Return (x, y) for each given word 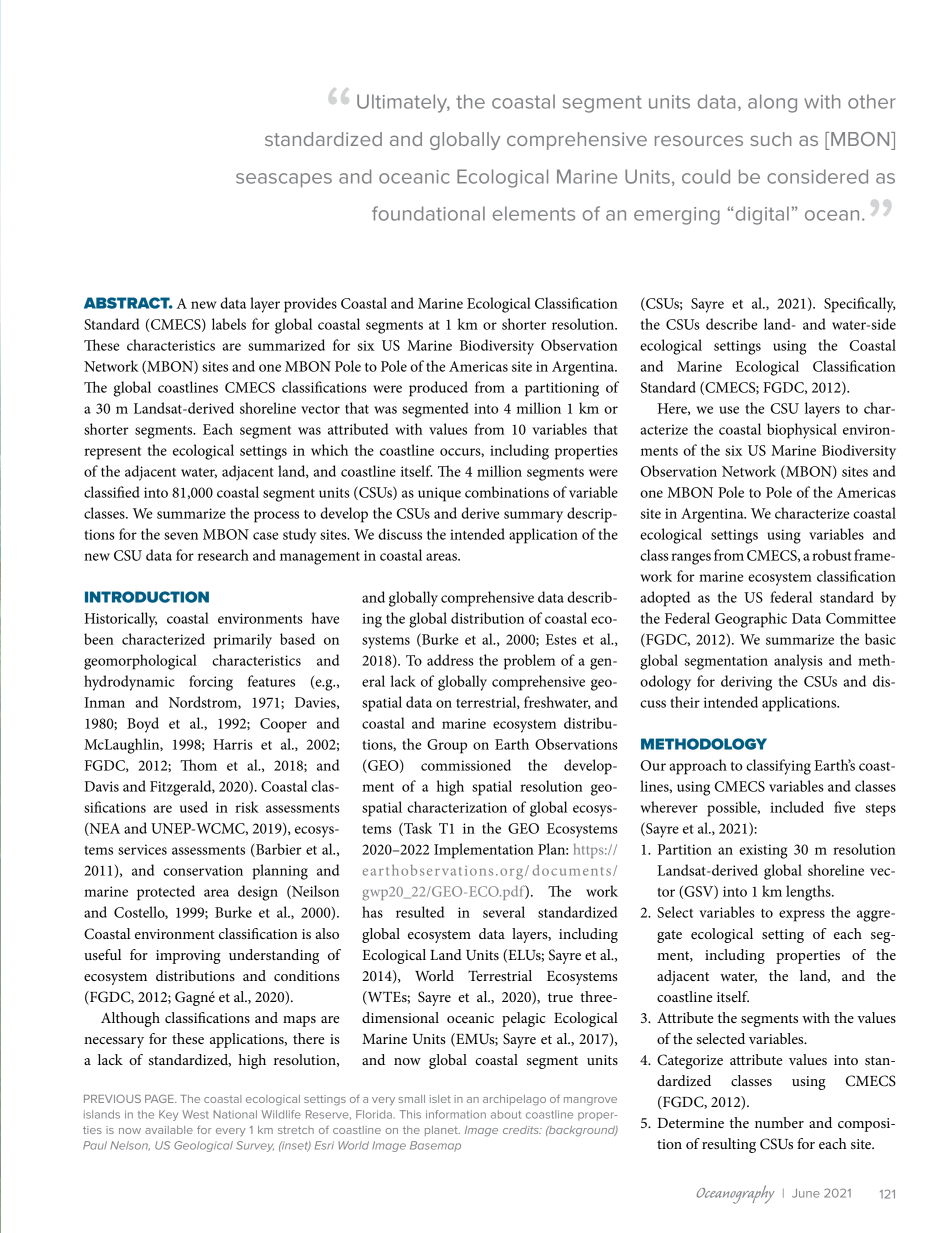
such (770, 139)
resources (699, 140)
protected (166, 893)
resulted (420, 912)
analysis (798, 662)
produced (438, 389)
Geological (203, 1146)
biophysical (802, 431)
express (802, 916)
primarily (243, 641)
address (450, 660)
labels (229, 324)
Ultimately (403, 103)
